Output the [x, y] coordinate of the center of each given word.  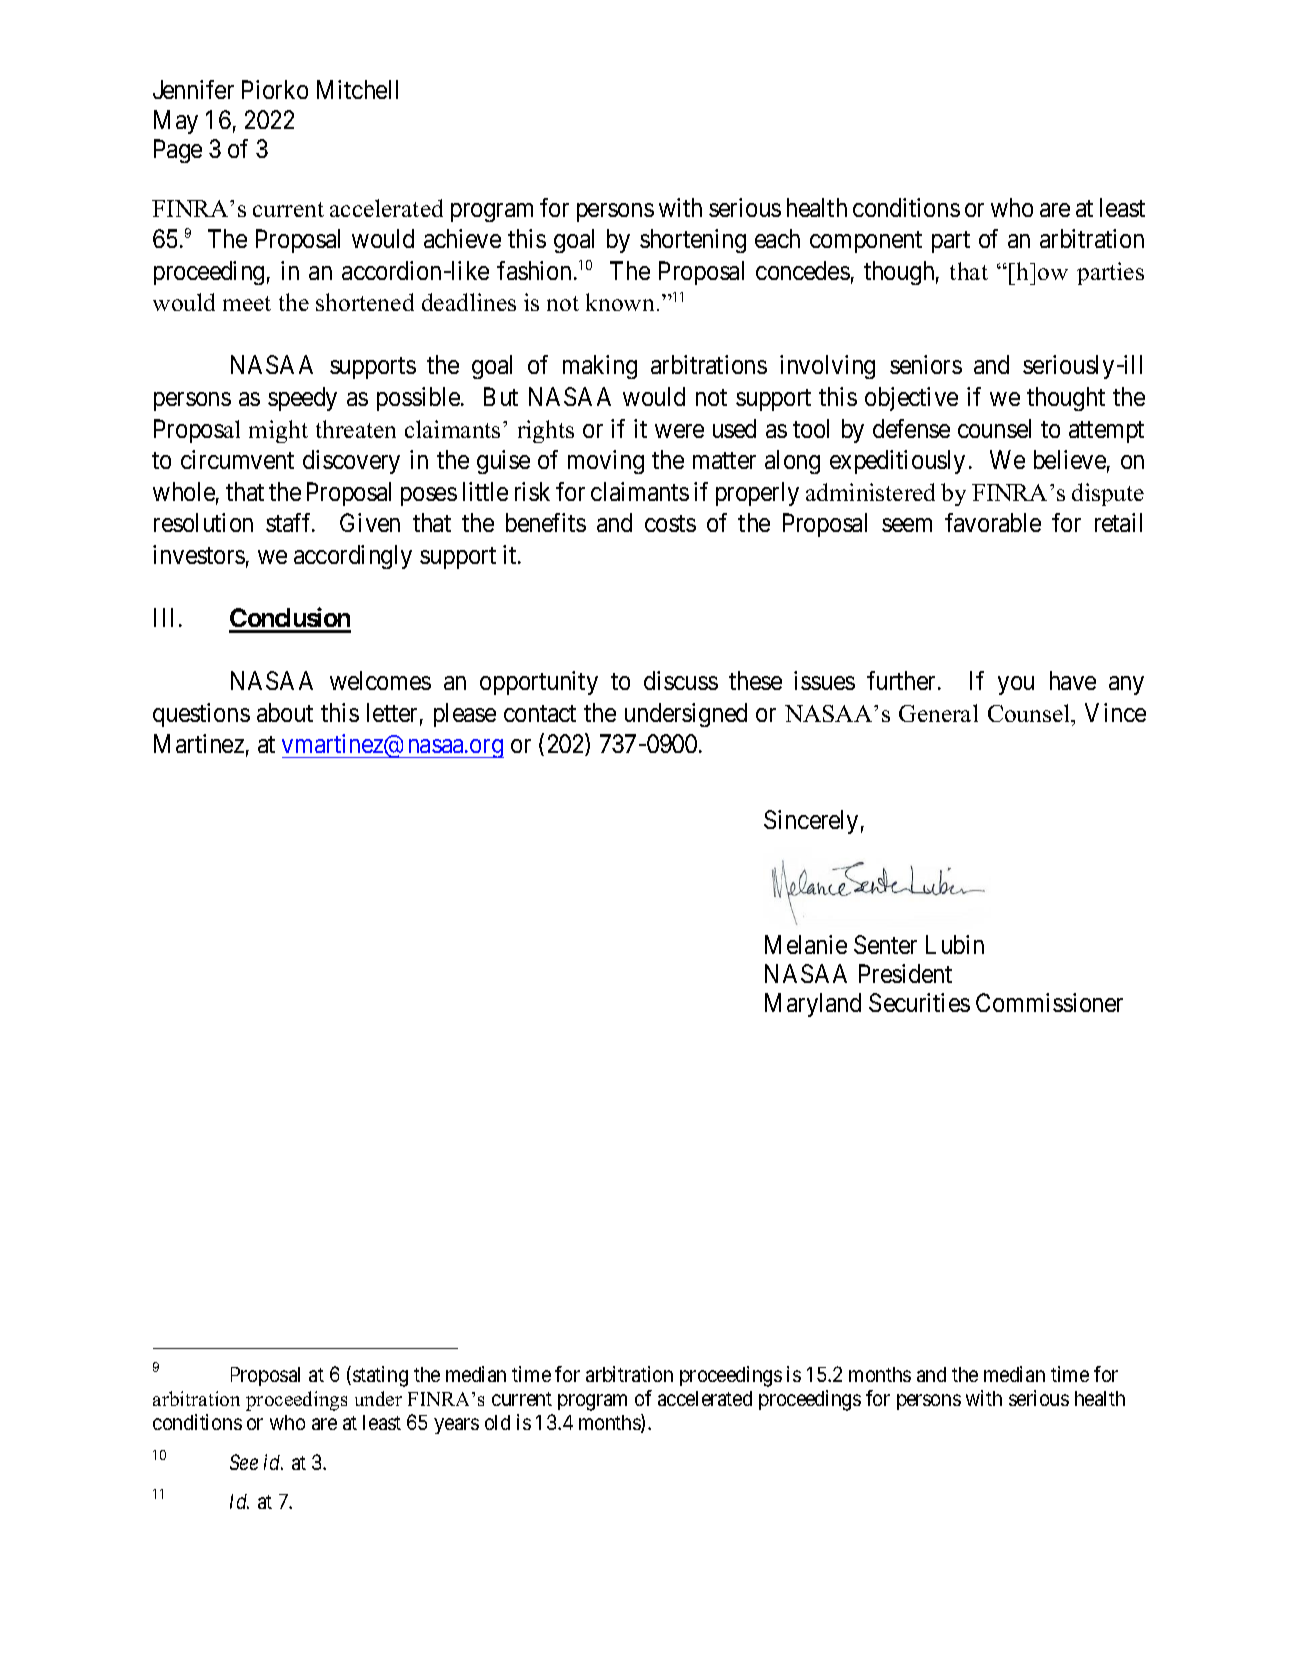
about [285, 712]
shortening [693, 241]
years [457, 1426]
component [866, 242]
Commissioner [1049, 1002]
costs [670, 524]
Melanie [806, 944]
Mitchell [357, 89]
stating [380, 1376]
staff [290, 522]
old [497, 1422]
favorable [993, 522]
